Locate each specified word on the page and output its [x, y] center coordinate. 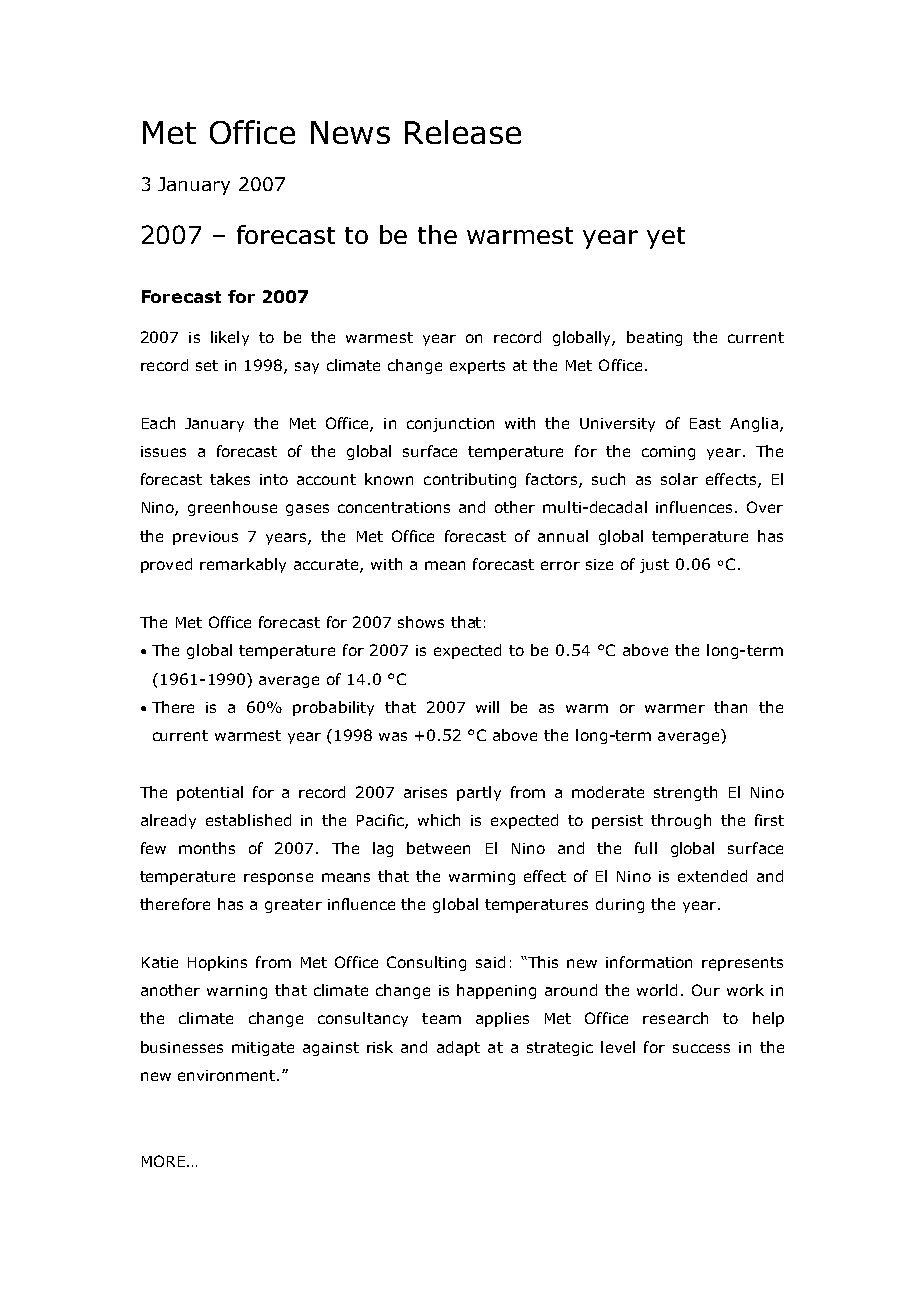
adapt [458, 1048]
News [350, 132]
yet [666, 238]
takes [230, 479]
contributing [470, 480]
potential [210, 793]
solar [679, 479]
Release [463, 132]
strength [685, 793]
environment [228, 1075]
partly [479, 793]
